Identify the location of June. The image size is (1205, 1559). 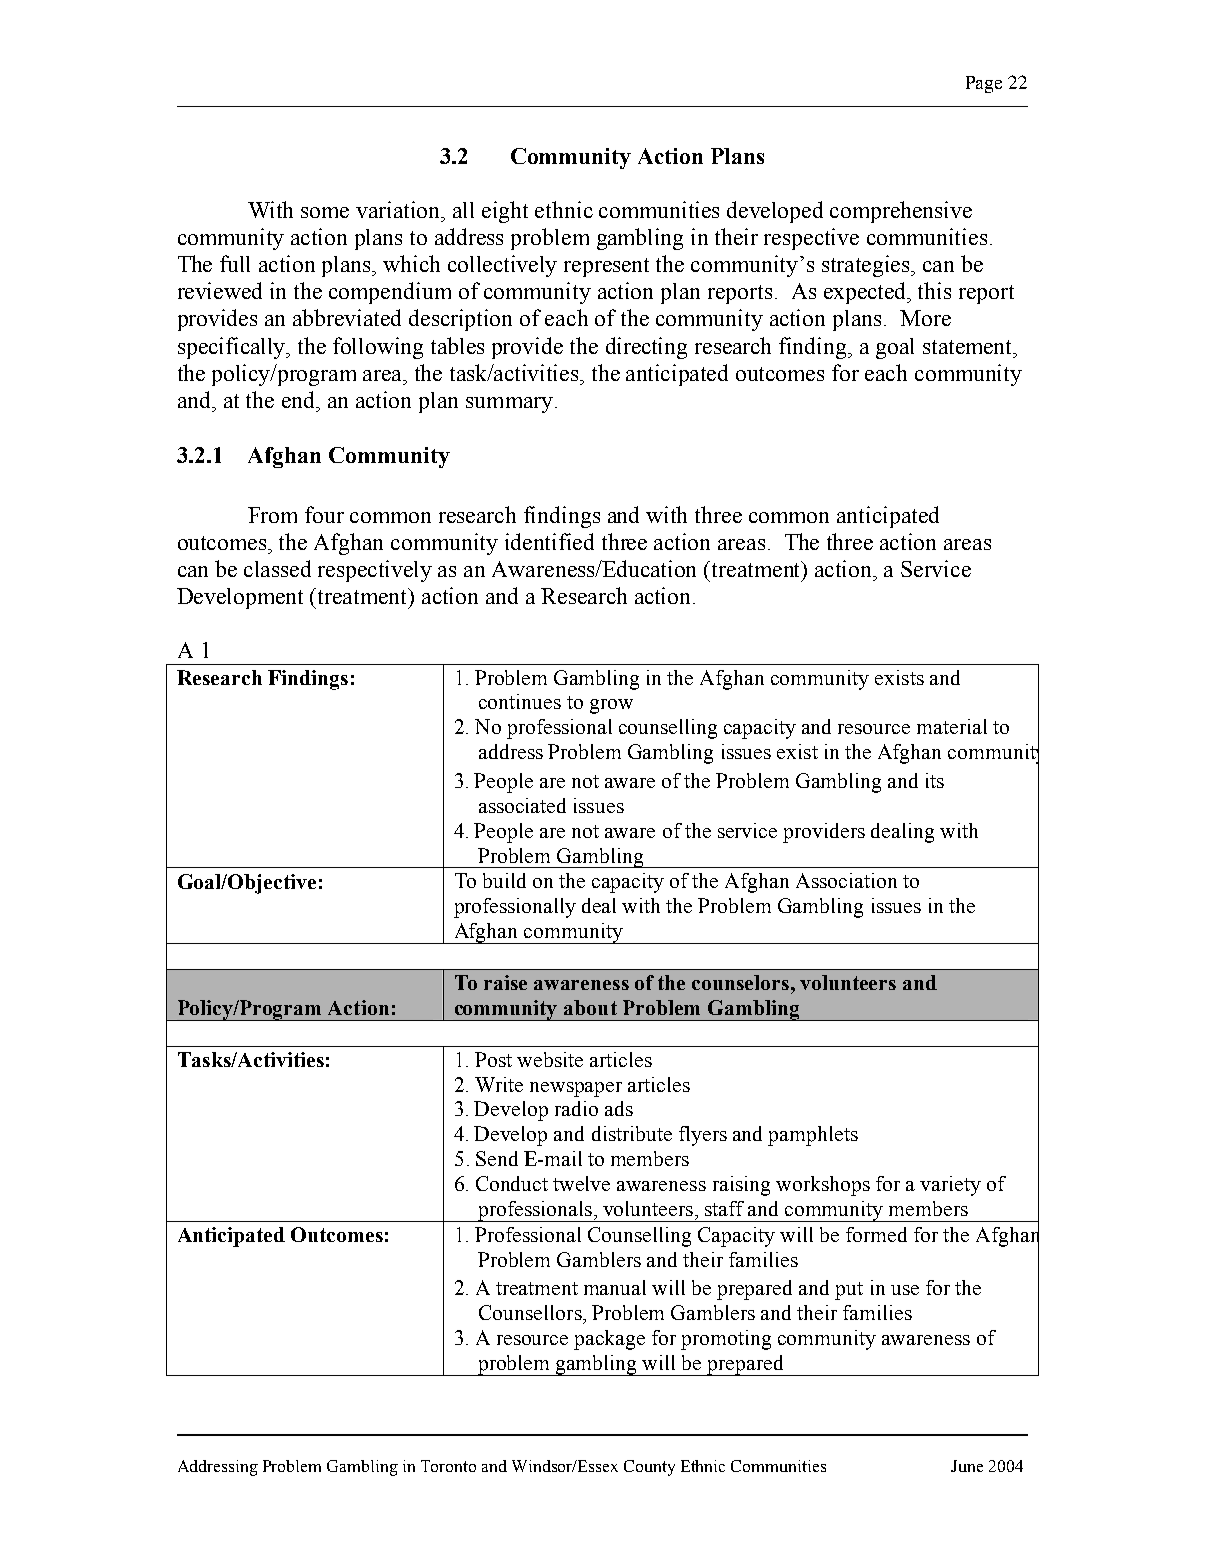
(967, 1466).
